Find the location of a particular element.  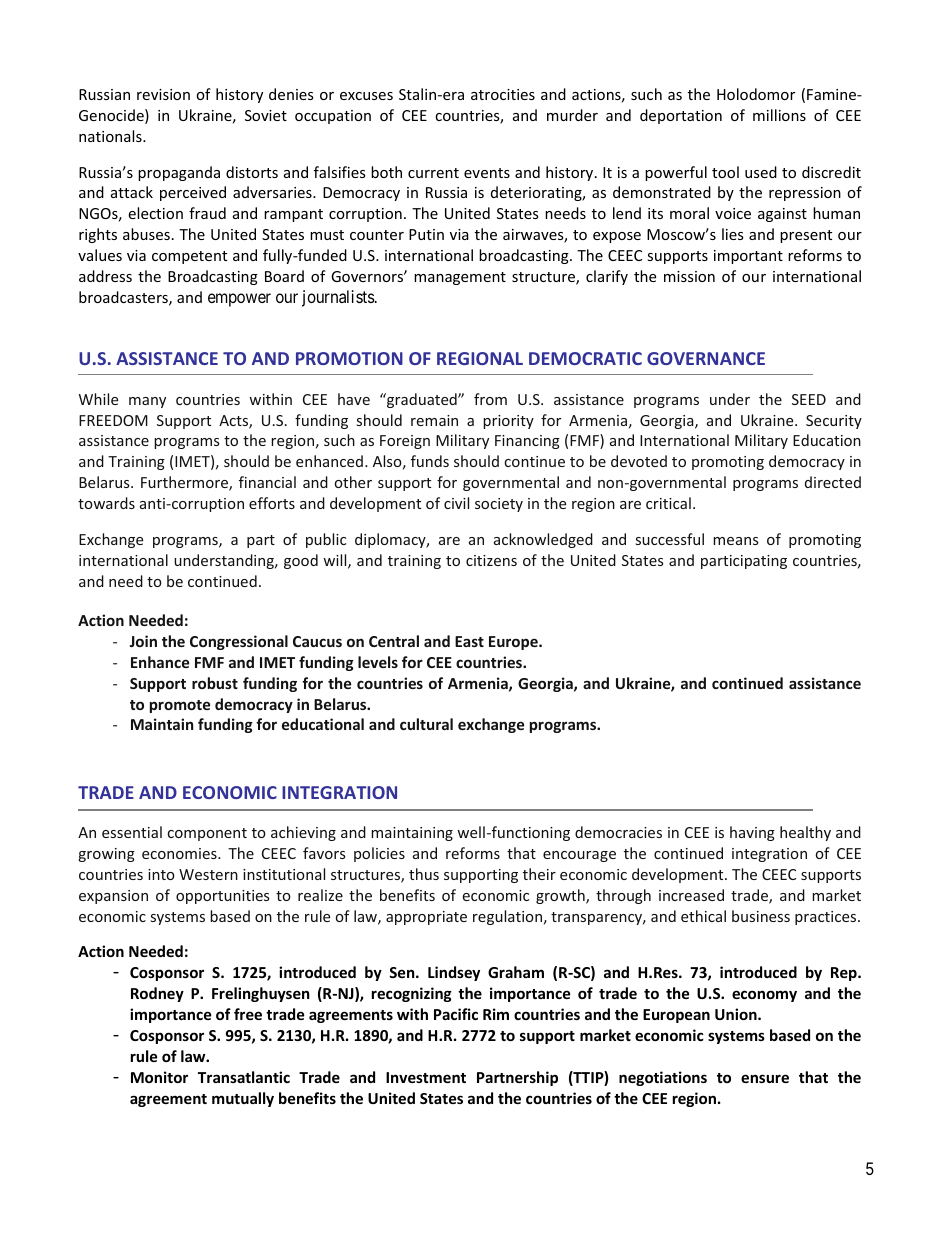

citizens is located at coordinates (491, 560).
